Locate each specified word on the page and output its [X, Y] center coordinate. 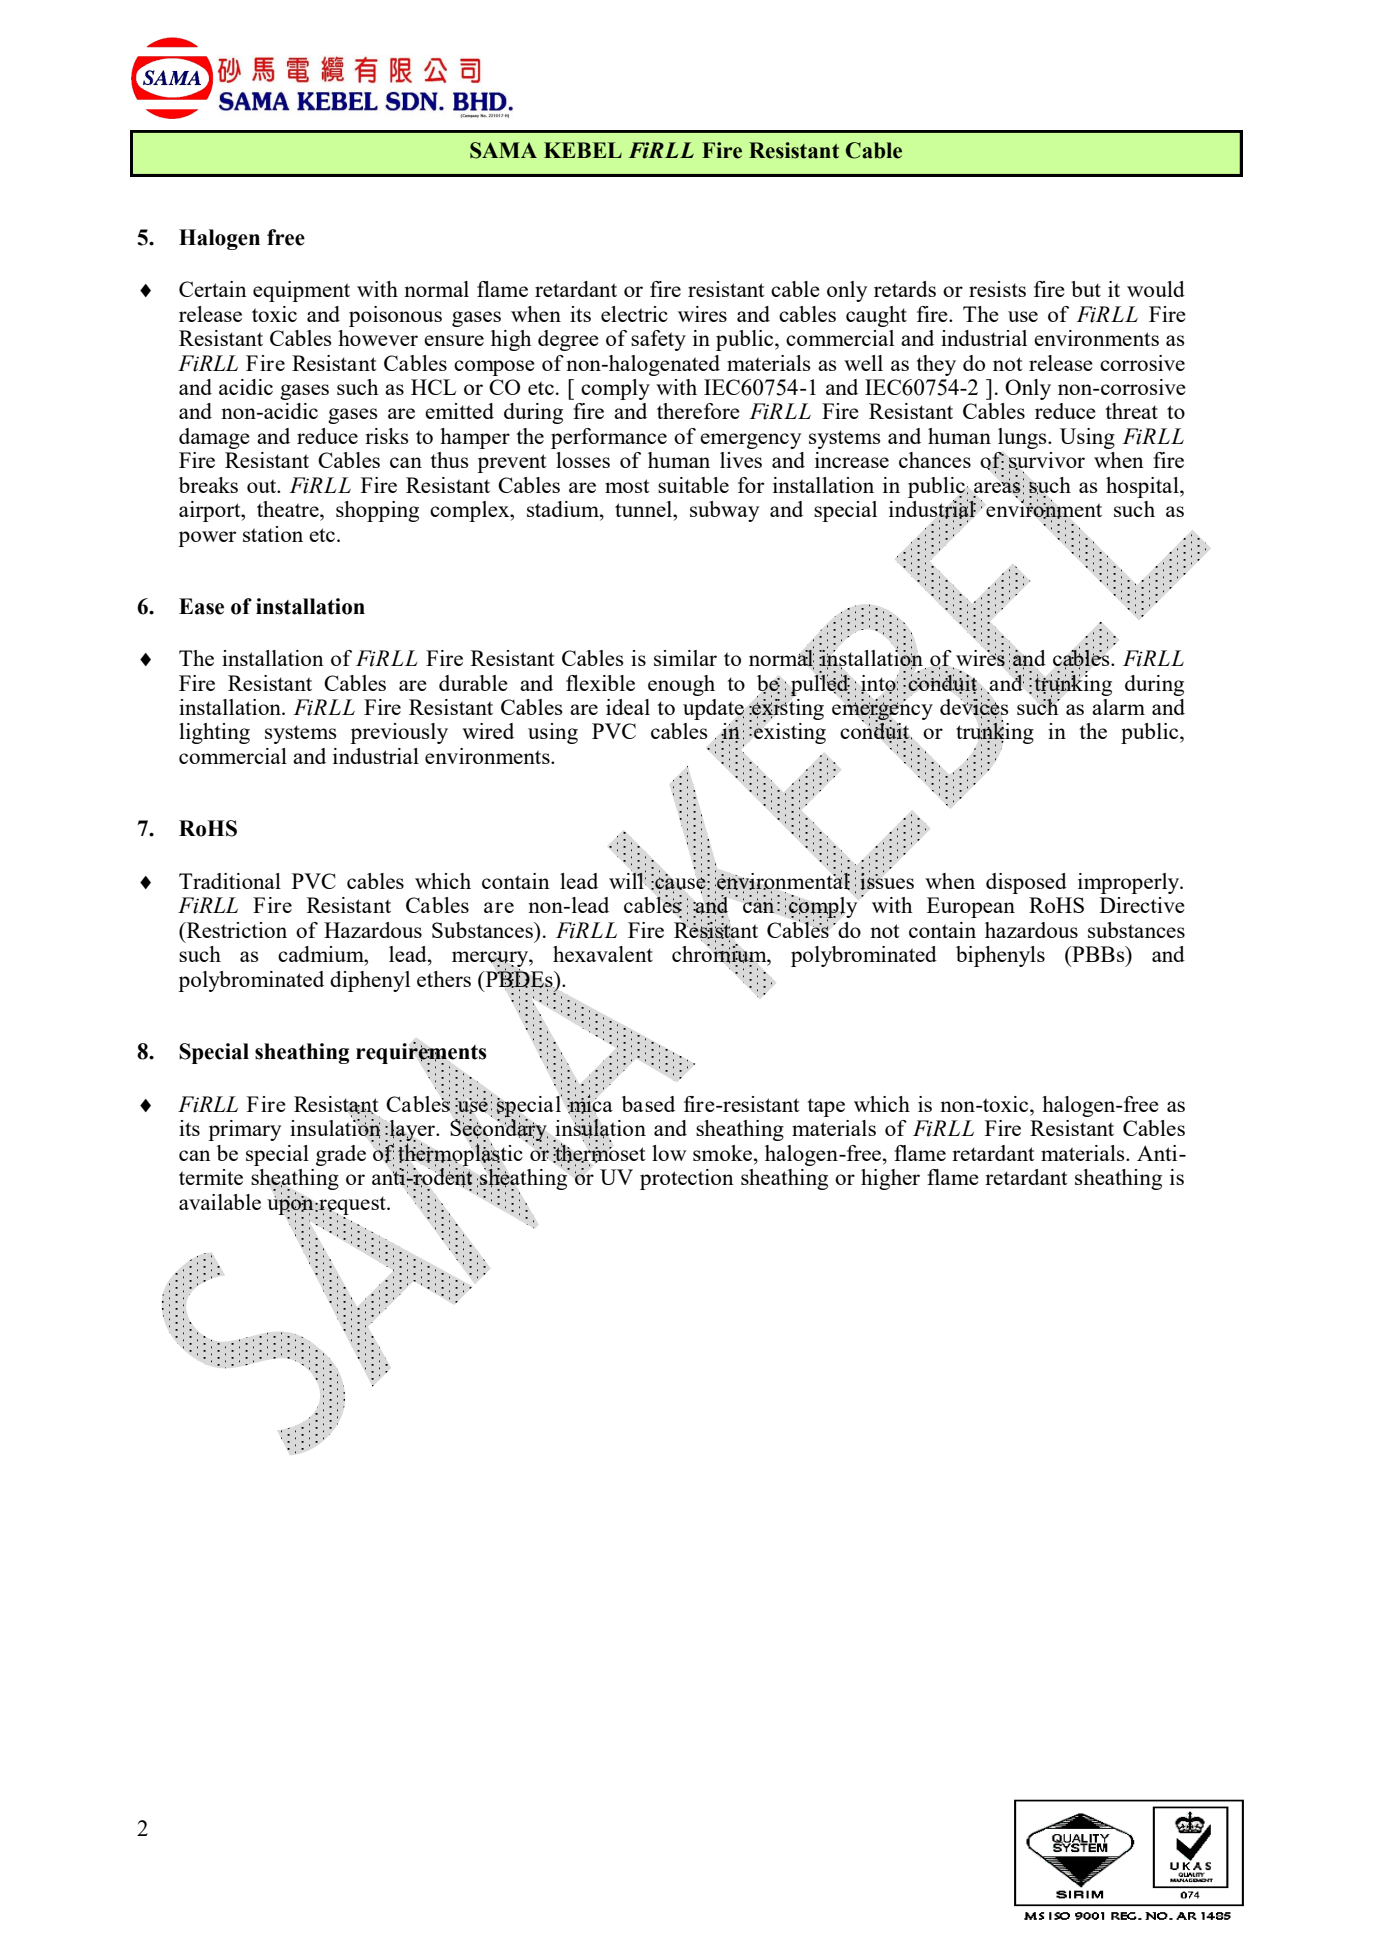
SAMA [503, 150]
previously [399, 733]
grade [341, 1155]
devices [974, 707]
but [1086, 289]
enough [681, 685]
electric [634, 314]
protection [687, 1179]
